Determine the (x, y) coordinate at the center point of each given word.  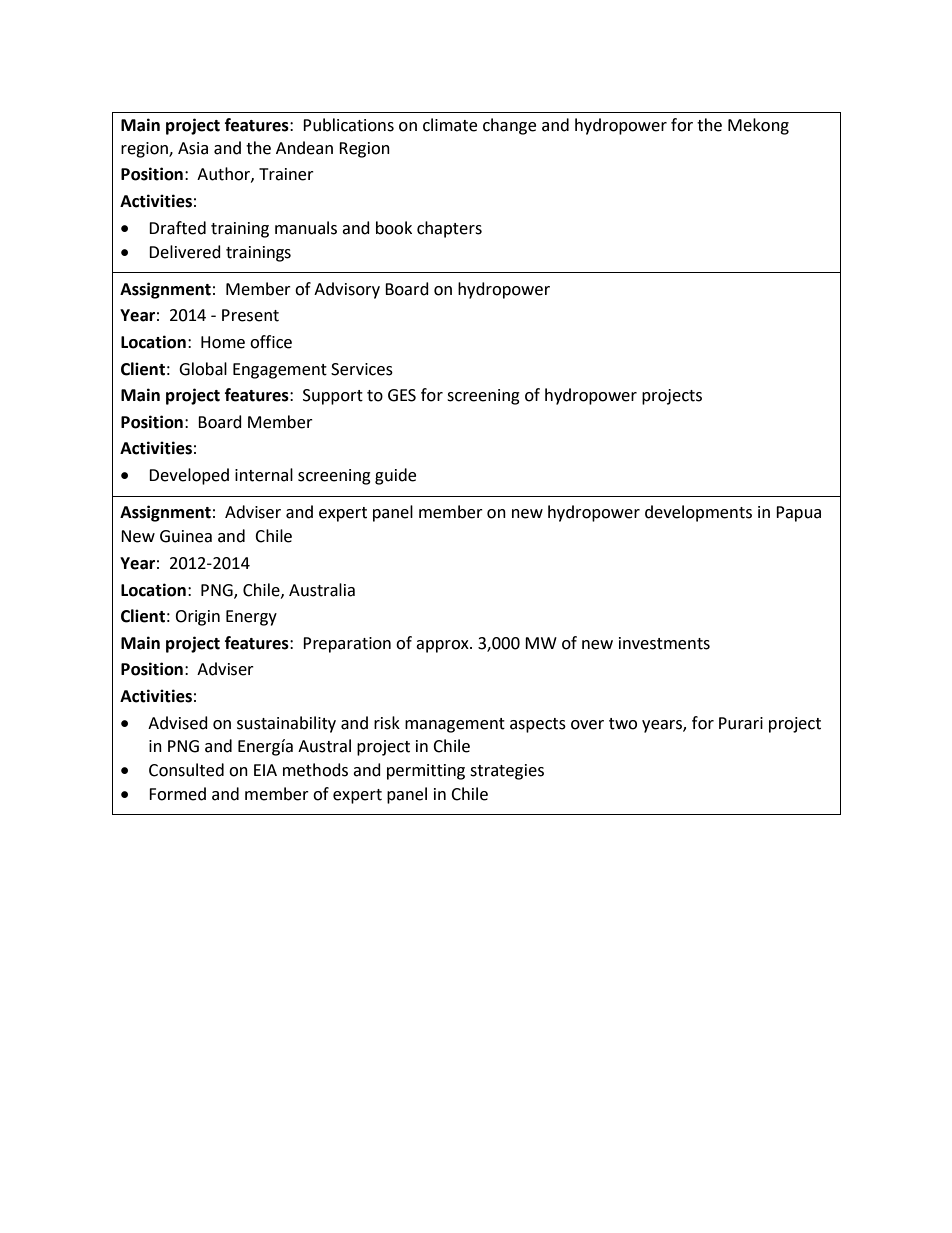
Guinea (186, 536)
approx (443, 646)
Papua (798, 514)
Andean (304, 148)
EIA (265, 770)
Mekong (758, 126)
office (271, 342)
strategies (507, 772)
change (509, 126)
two (623, 724)
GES (402, 395)
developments (698, 513)
